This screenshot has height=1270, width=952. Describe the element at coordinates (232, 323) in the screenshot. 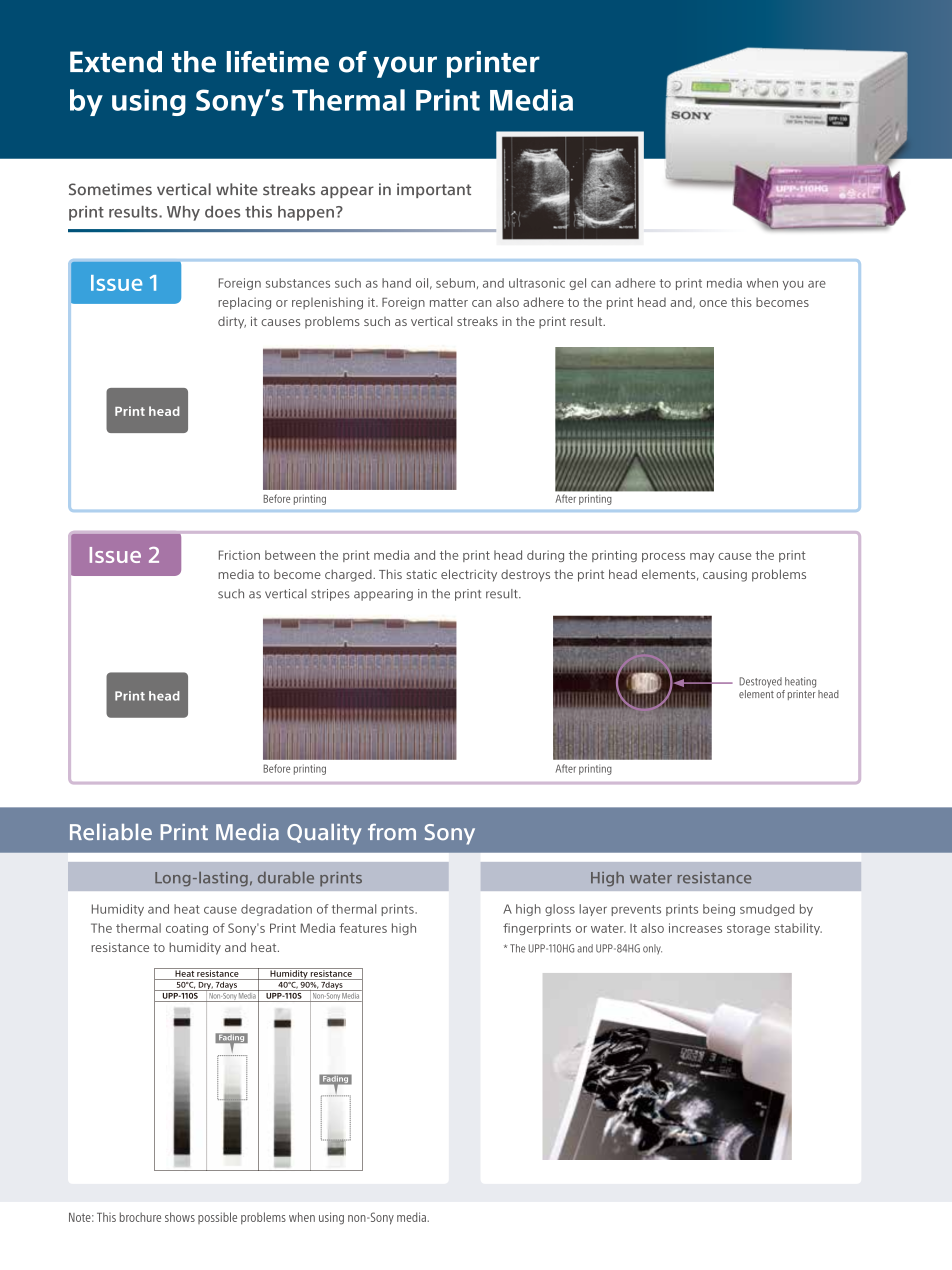

I see `dirty` at that location.
